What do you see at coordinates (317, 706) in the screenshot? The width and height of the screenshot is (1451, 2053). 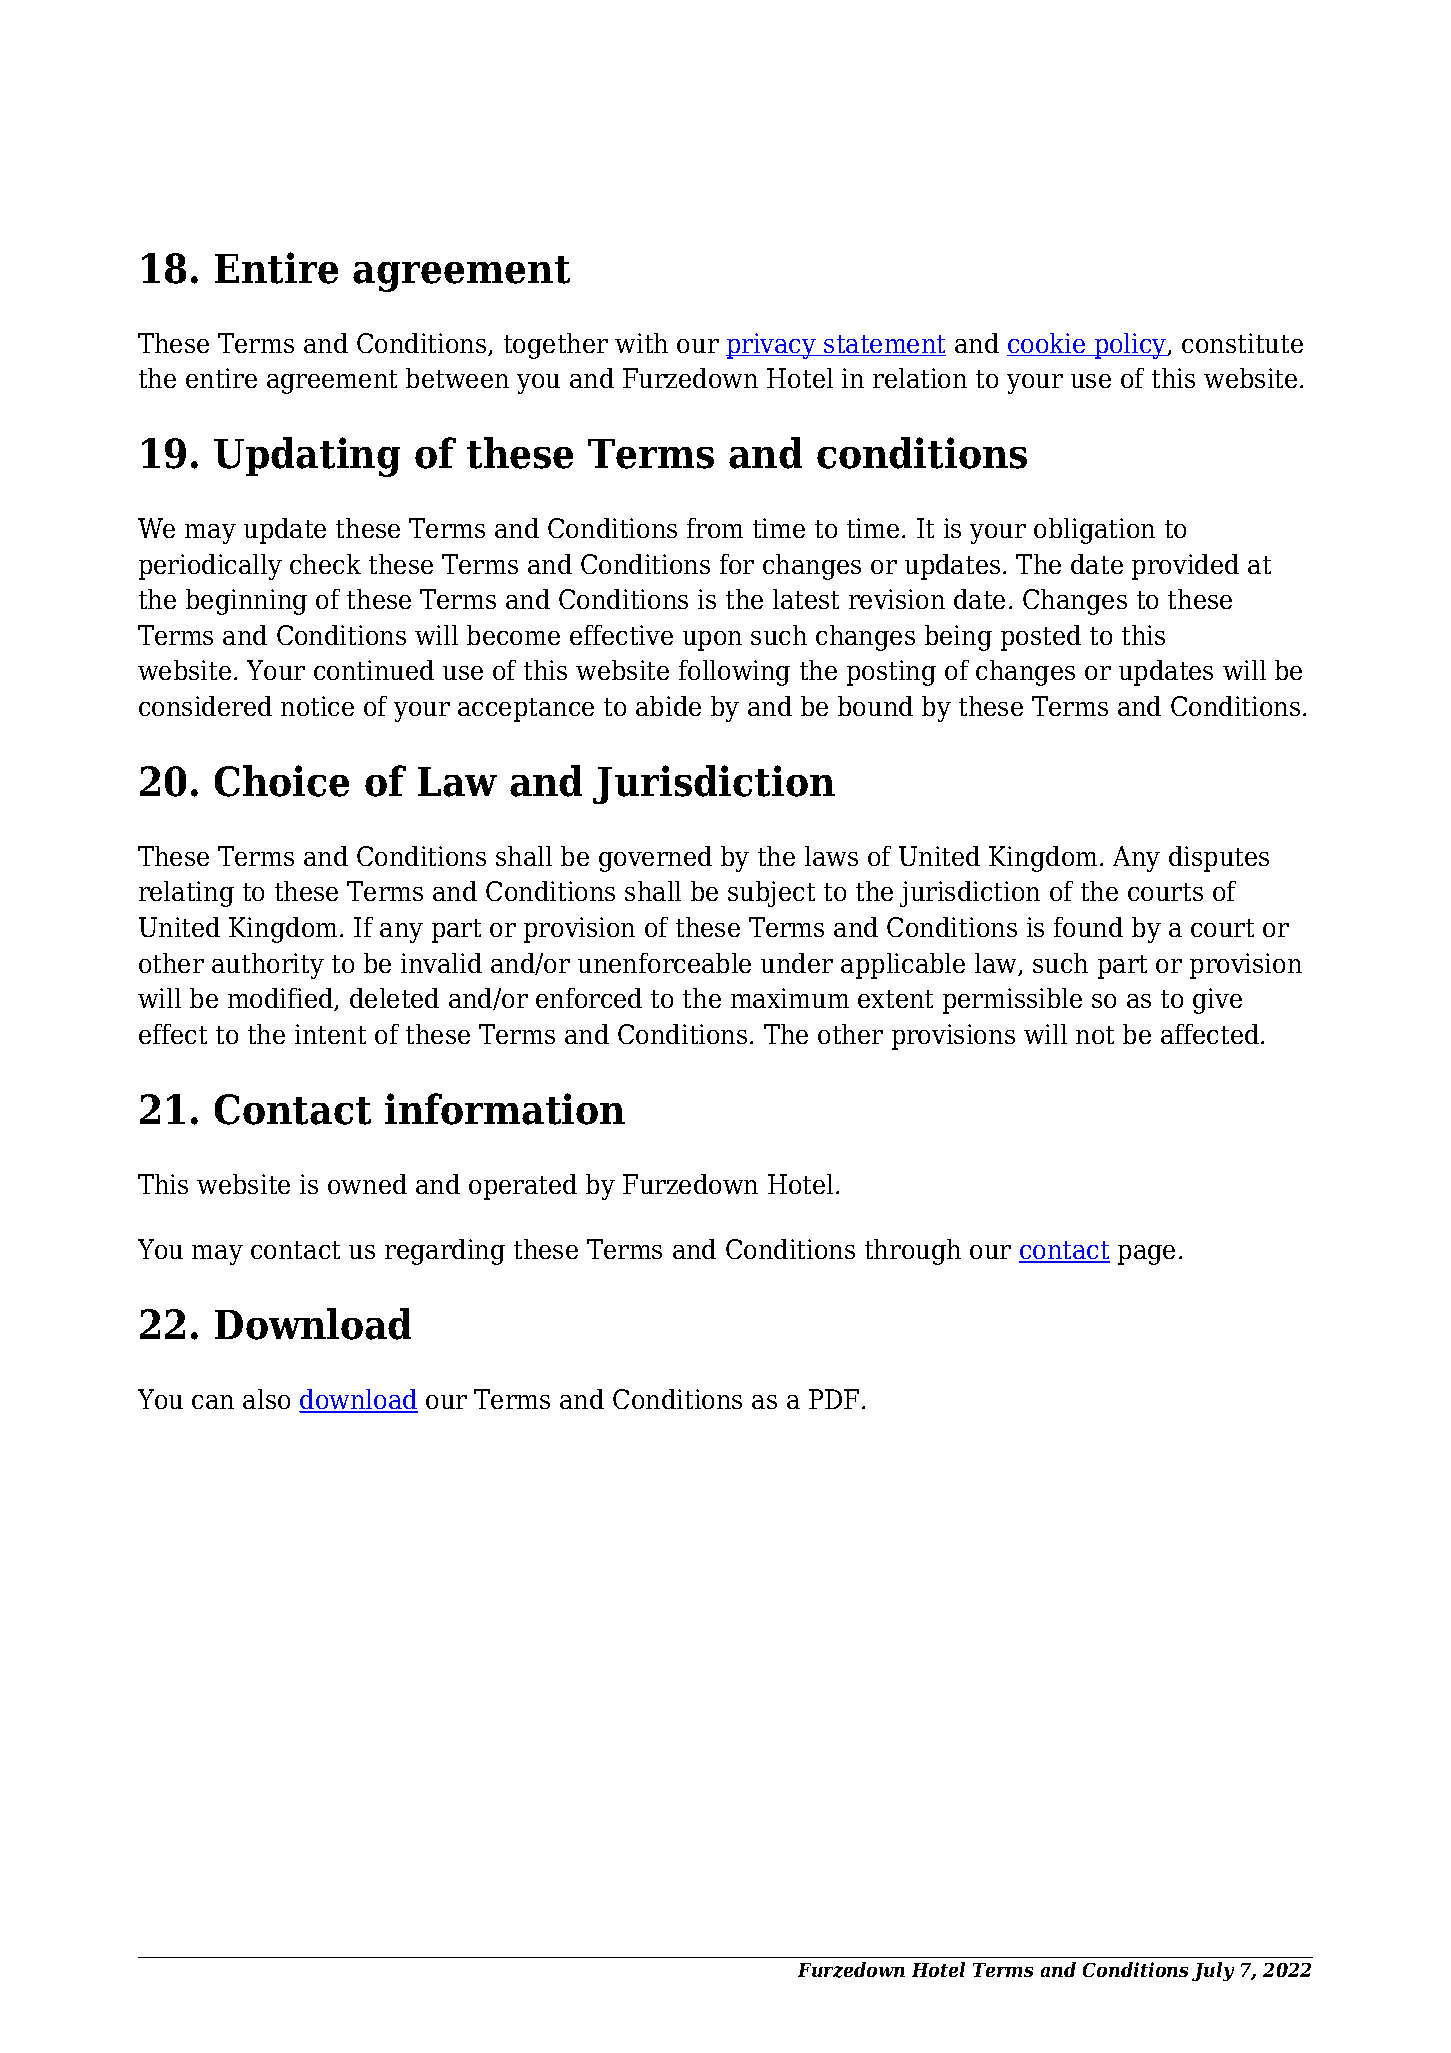 I see `notice` at bounding box center [317, 706].
